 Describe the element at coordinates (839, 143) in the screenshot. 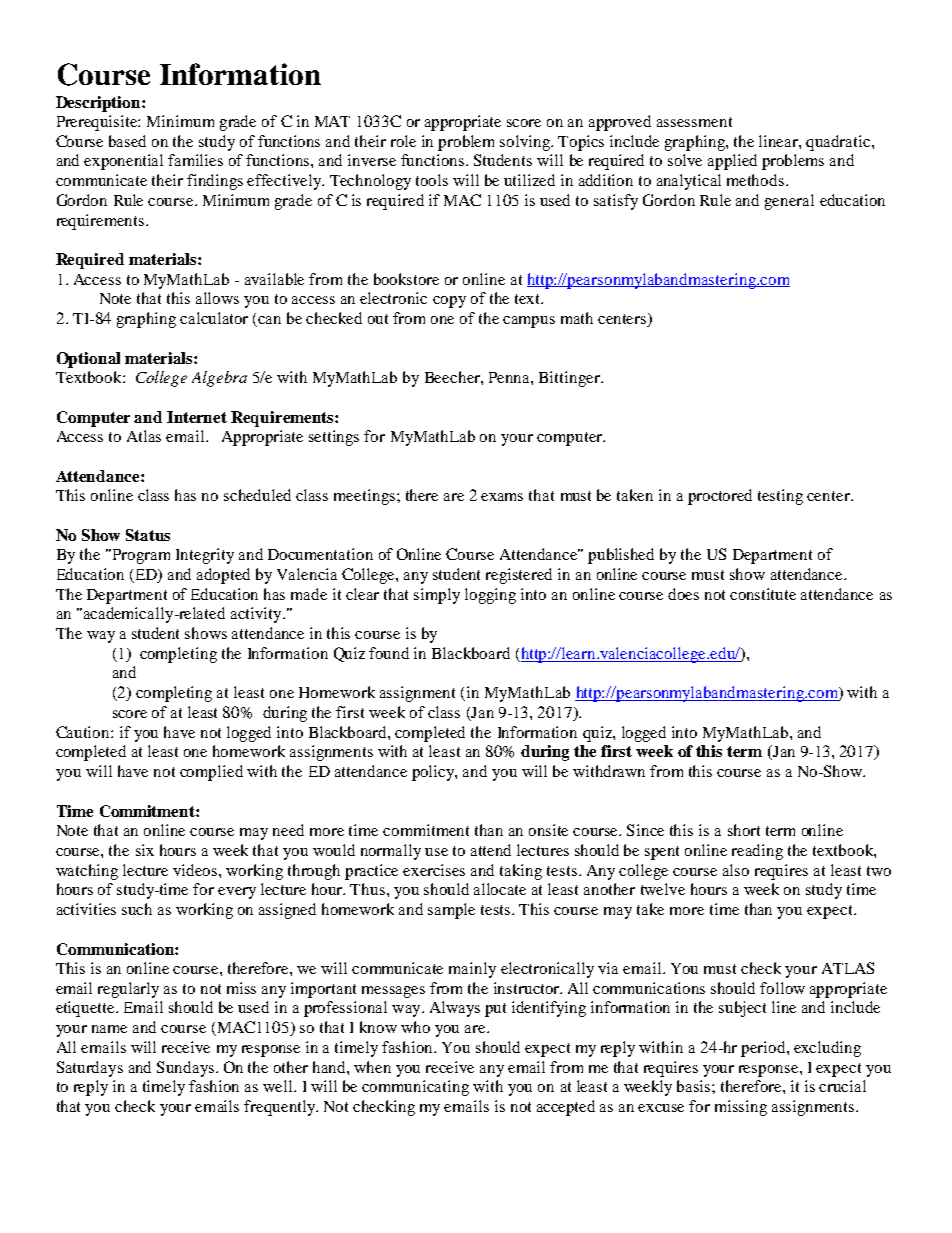

I see `quadratic` at that location.
